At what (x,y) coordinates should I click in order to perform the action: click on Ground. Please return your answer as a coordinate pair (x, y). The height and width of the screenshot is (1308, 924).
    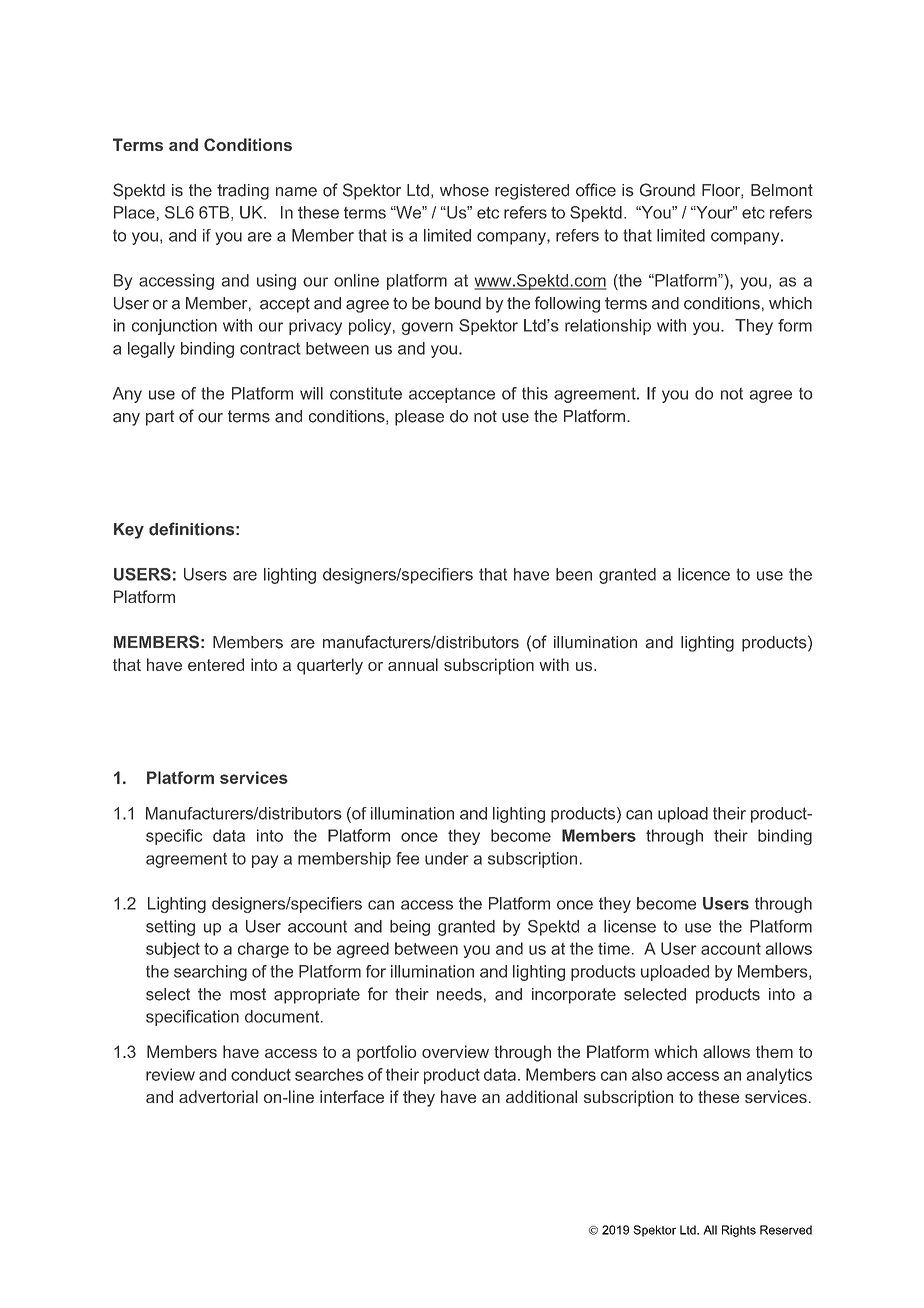
    Looking at the image, I should click on (667, 190).
